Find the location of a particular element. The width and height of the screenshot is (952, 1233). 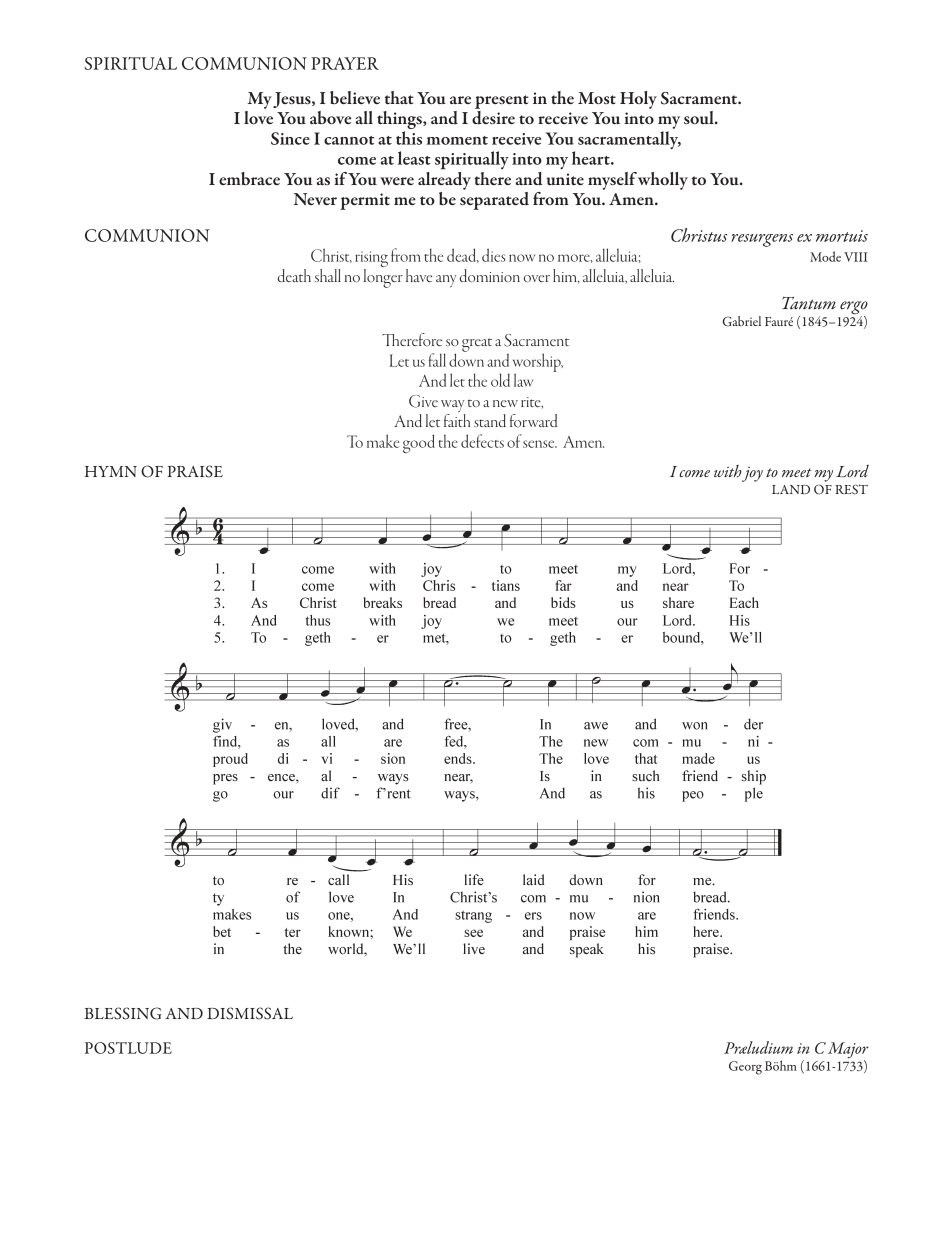

love is located at coordinates (258, 116).
